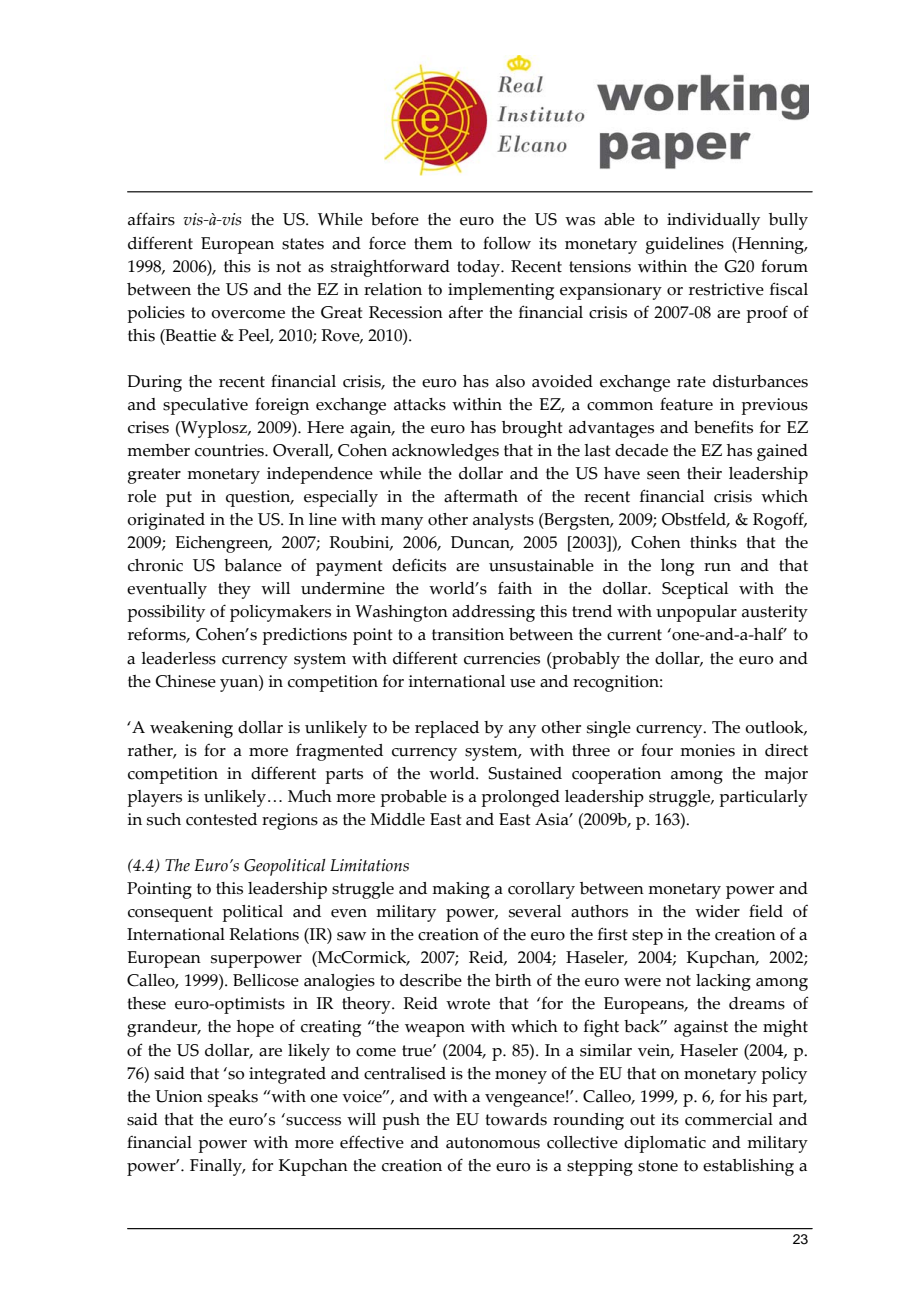 This screenshot has height=1308, width=924. I want to click on Chinese, so click(186, 681).
